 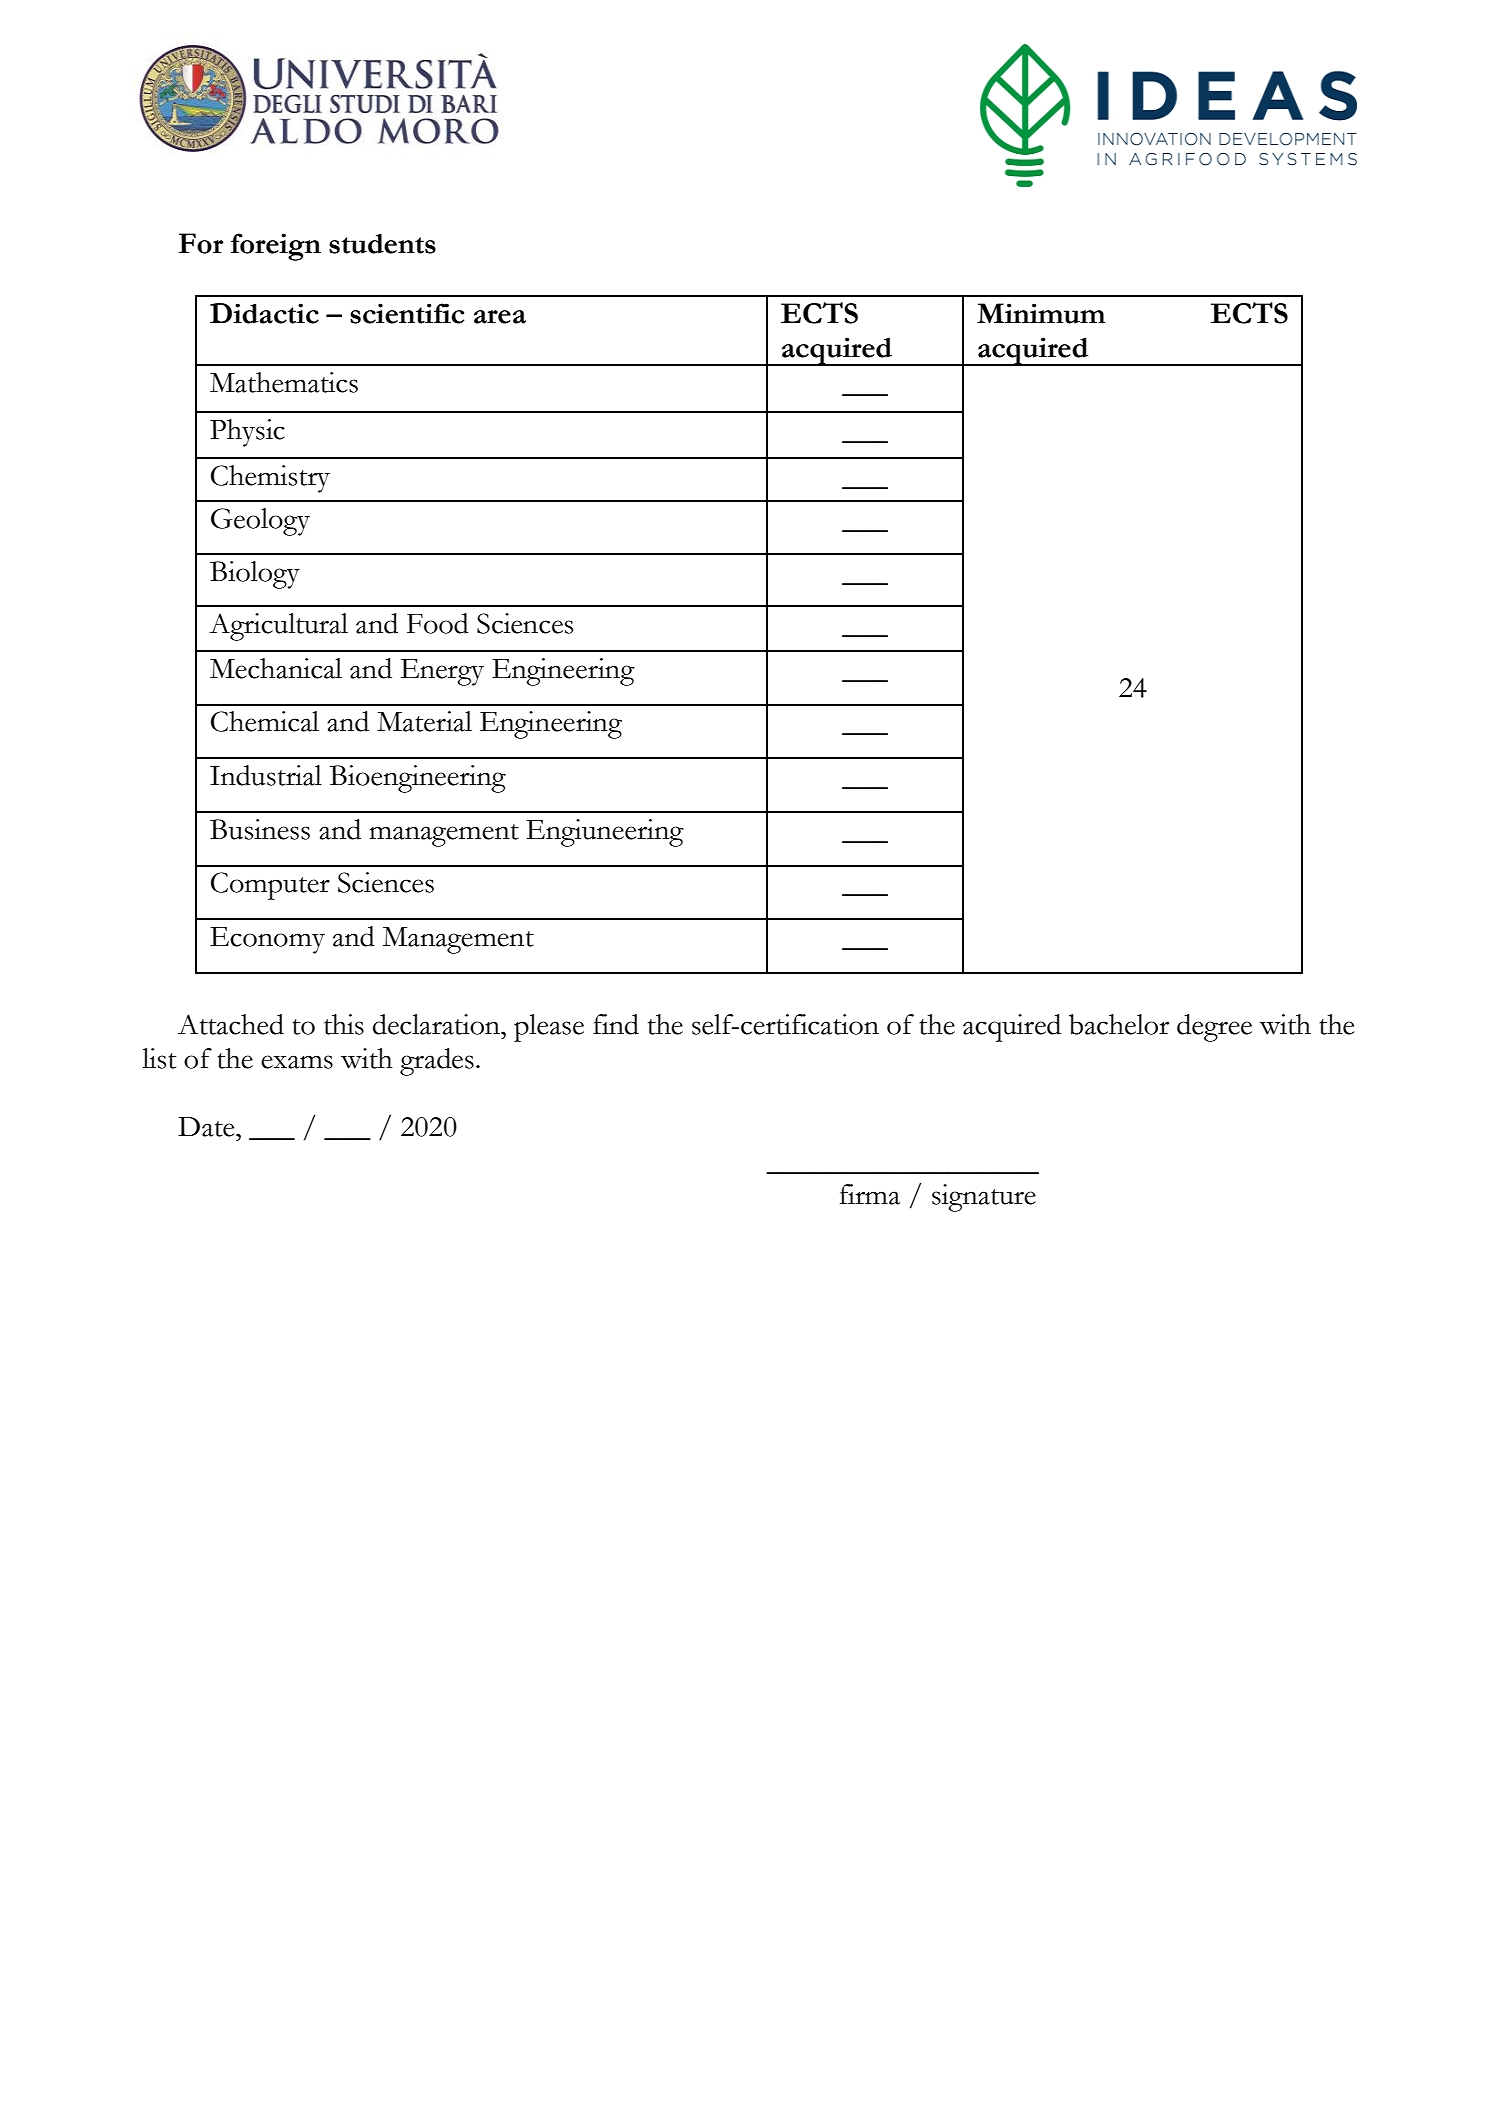 What do you see at coordinates (1119, 1024) in the screenshot?
I see `bachelor` at bounding box center [1119, 1024].
